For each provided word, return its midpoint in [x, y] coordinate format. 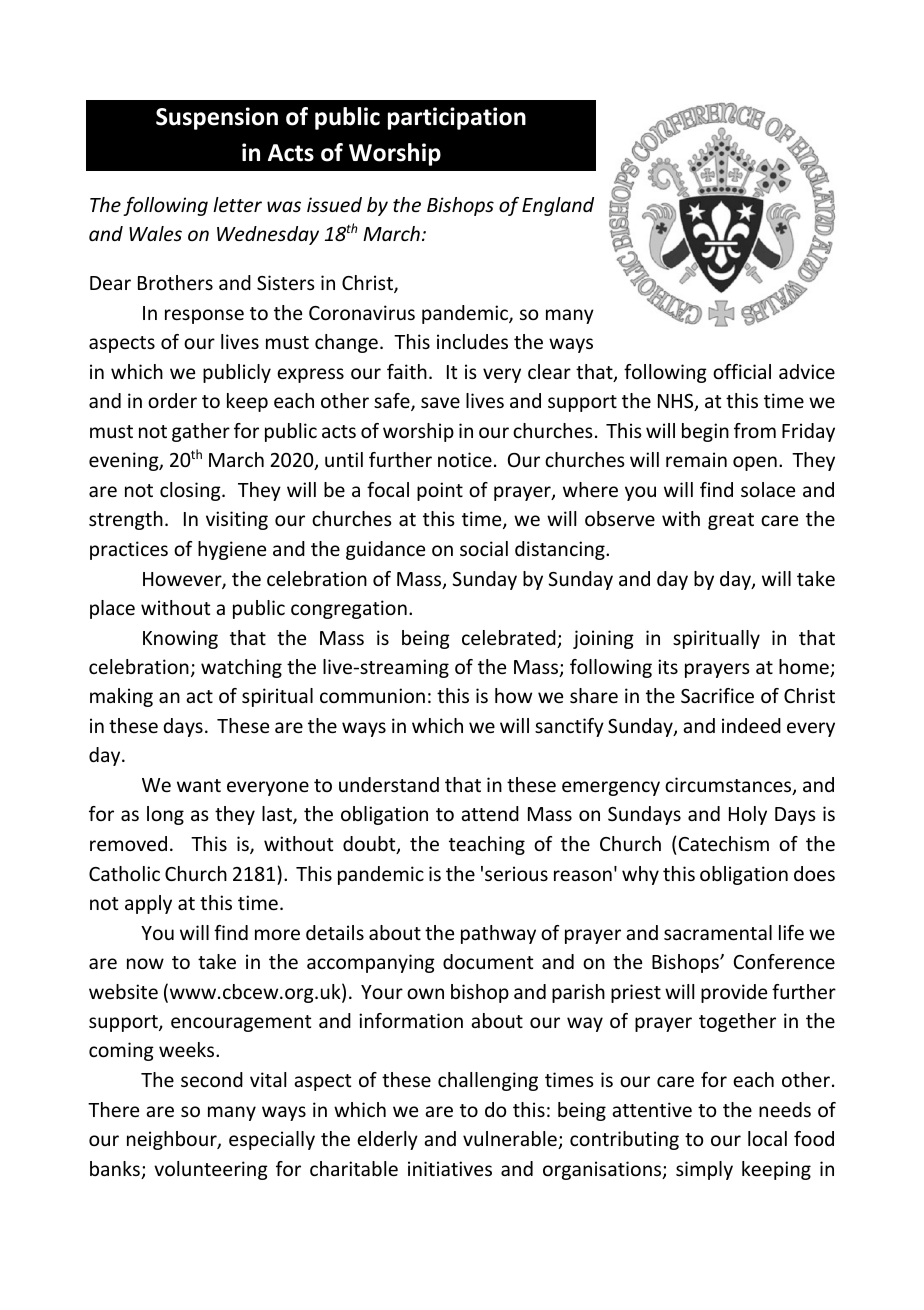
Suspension [217, 118]
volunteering [211, 1170]
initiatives [450, 1168]
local [767, 1138]
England [558, 206]
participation [457, 118]
